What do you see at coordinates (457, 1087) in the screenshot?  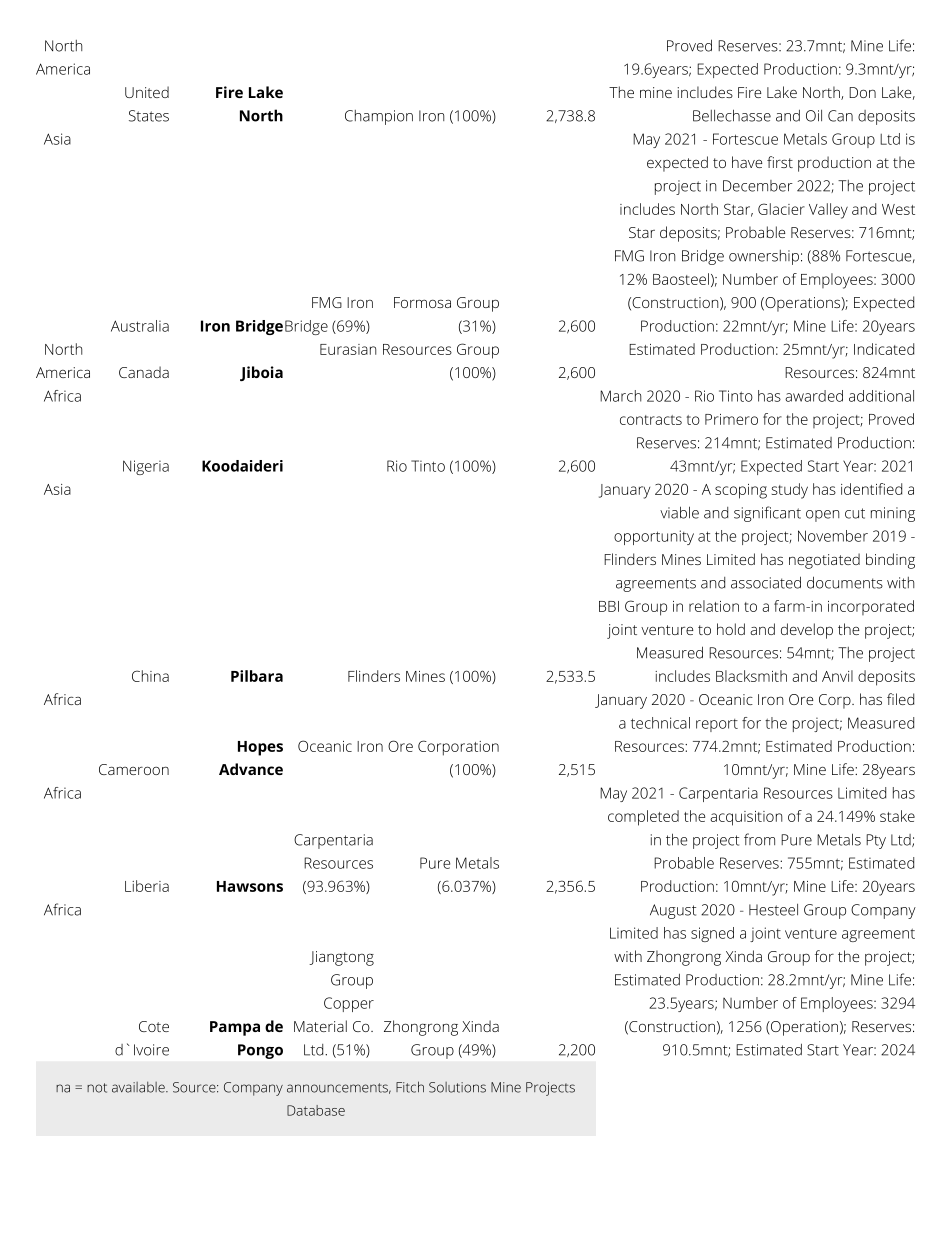 I see `Solutions` at bounding box center [457, 1087].
